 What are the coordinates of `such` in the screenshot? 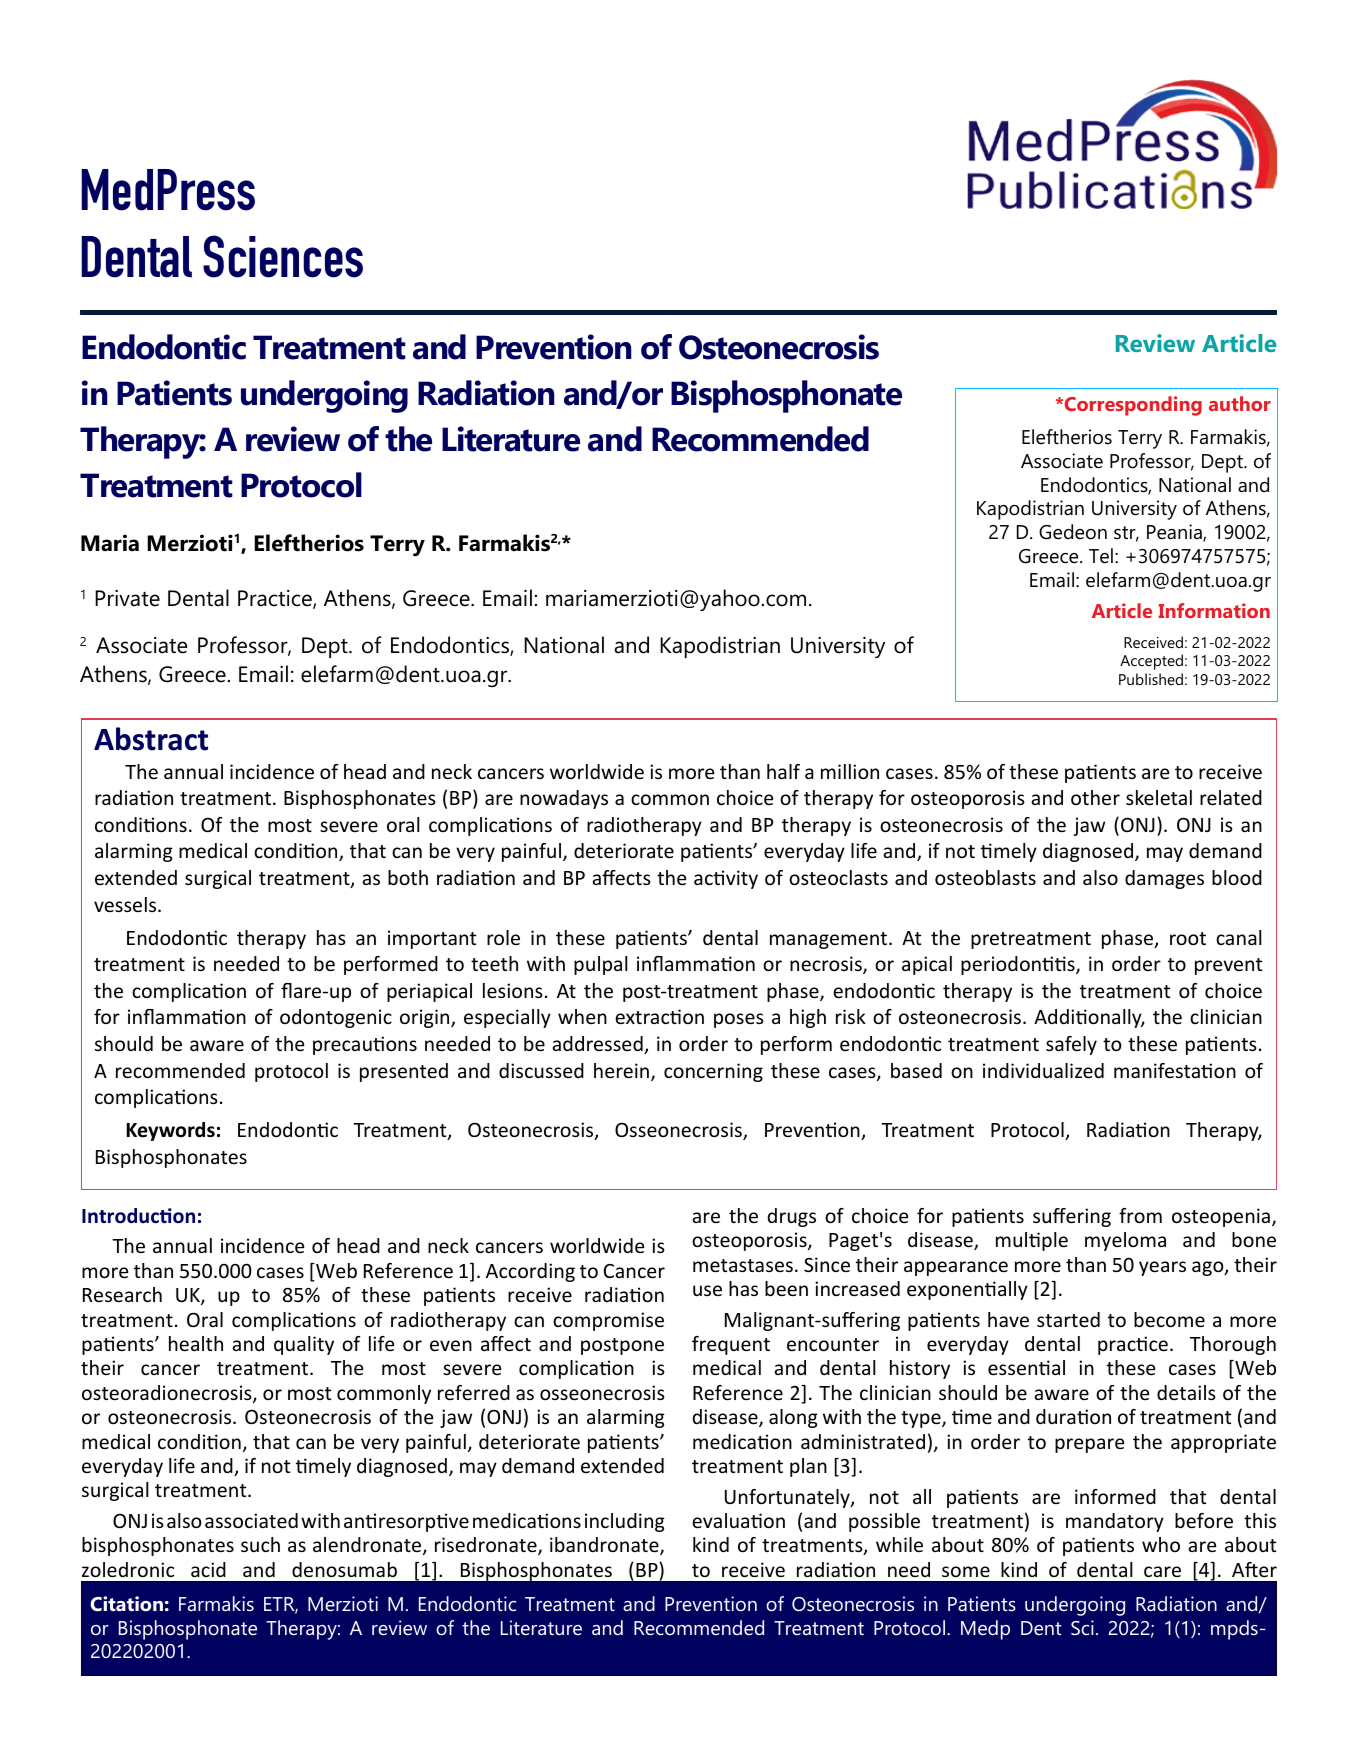 It's located at (260, 1544).
